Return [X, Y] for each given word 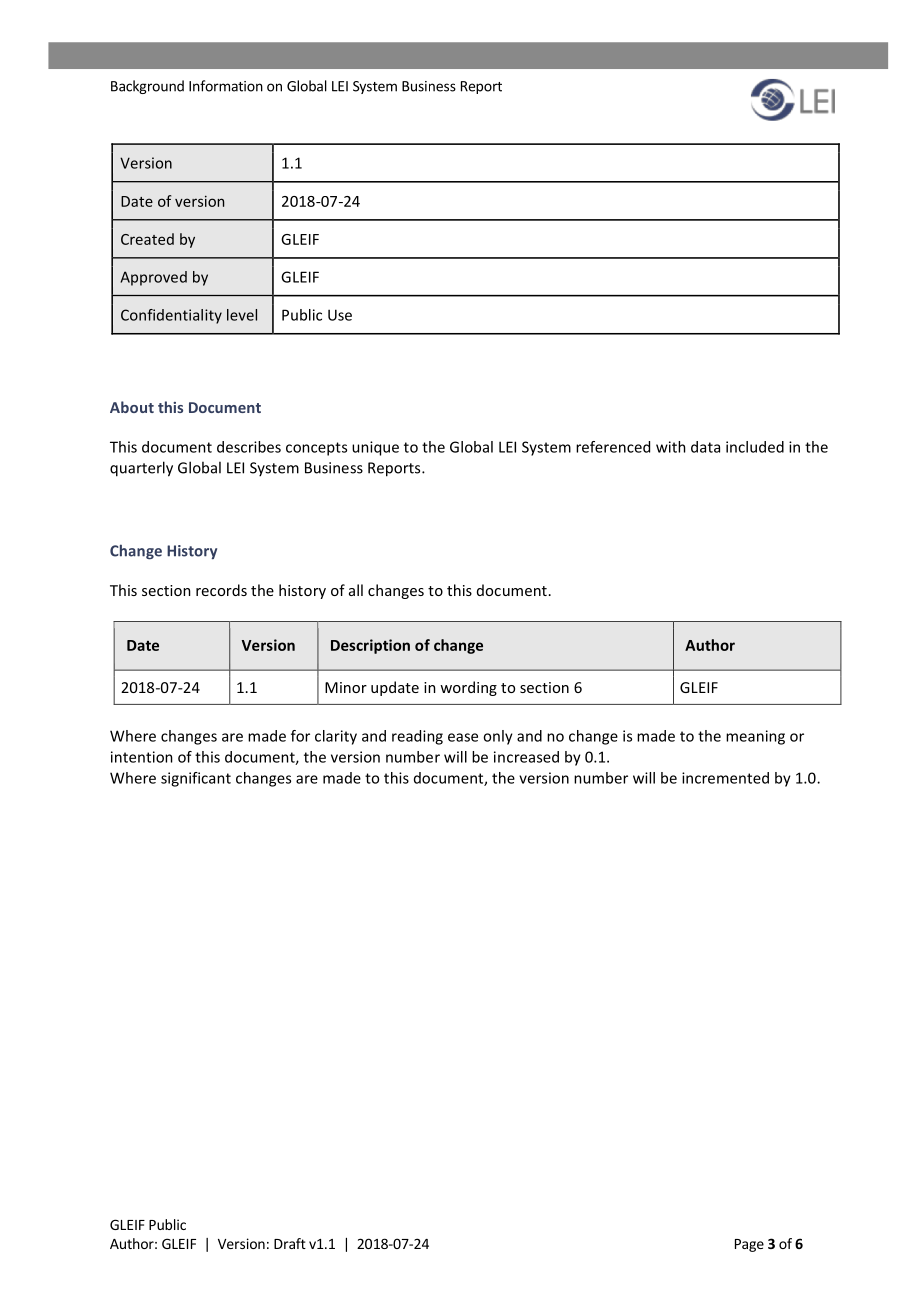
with [671, 447]
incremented [725, 778]
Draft [290, 1243]
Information [226, 86]
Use [340, 315]
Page [749, 1245]
